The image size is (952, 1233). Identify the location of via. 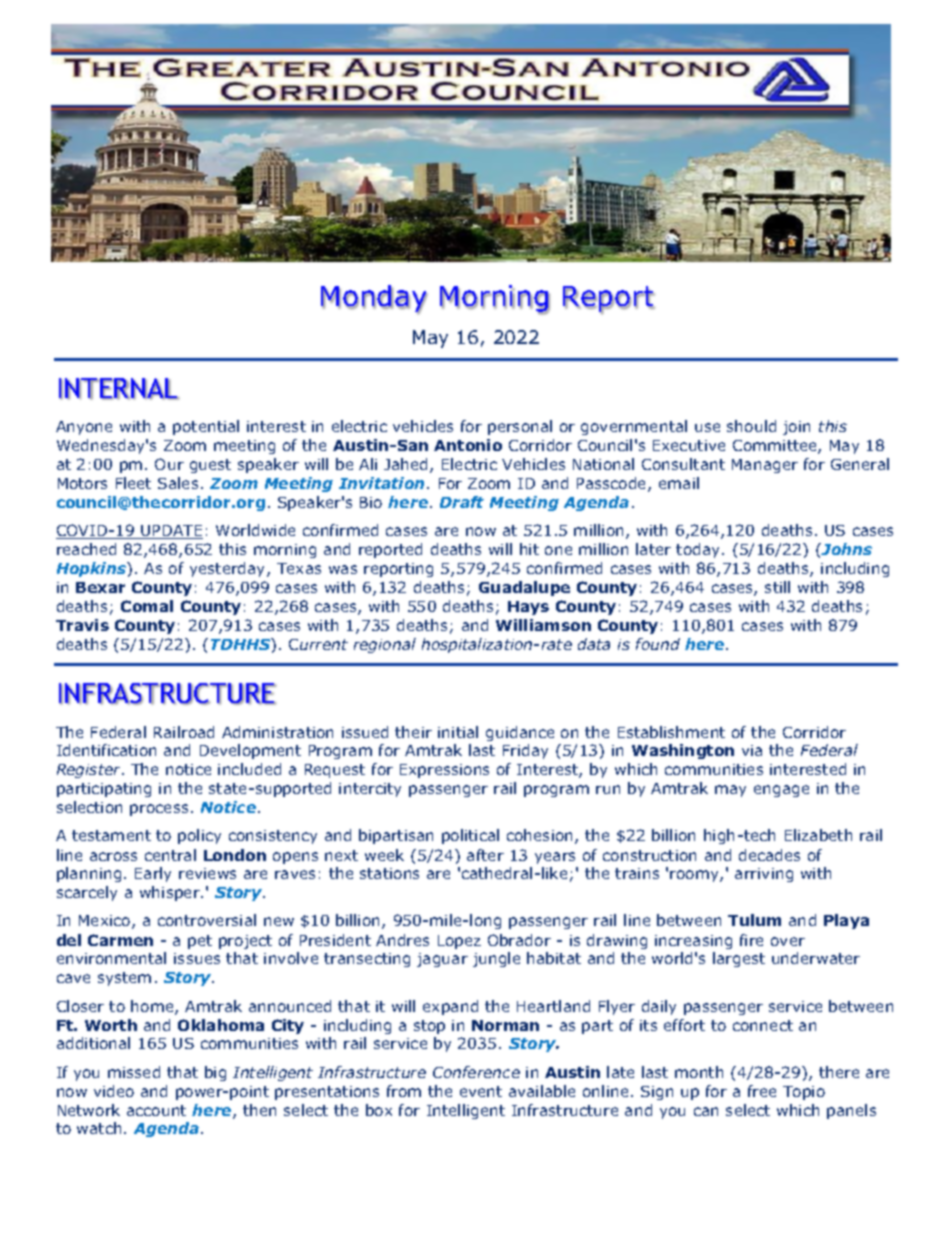
(752, 750).
